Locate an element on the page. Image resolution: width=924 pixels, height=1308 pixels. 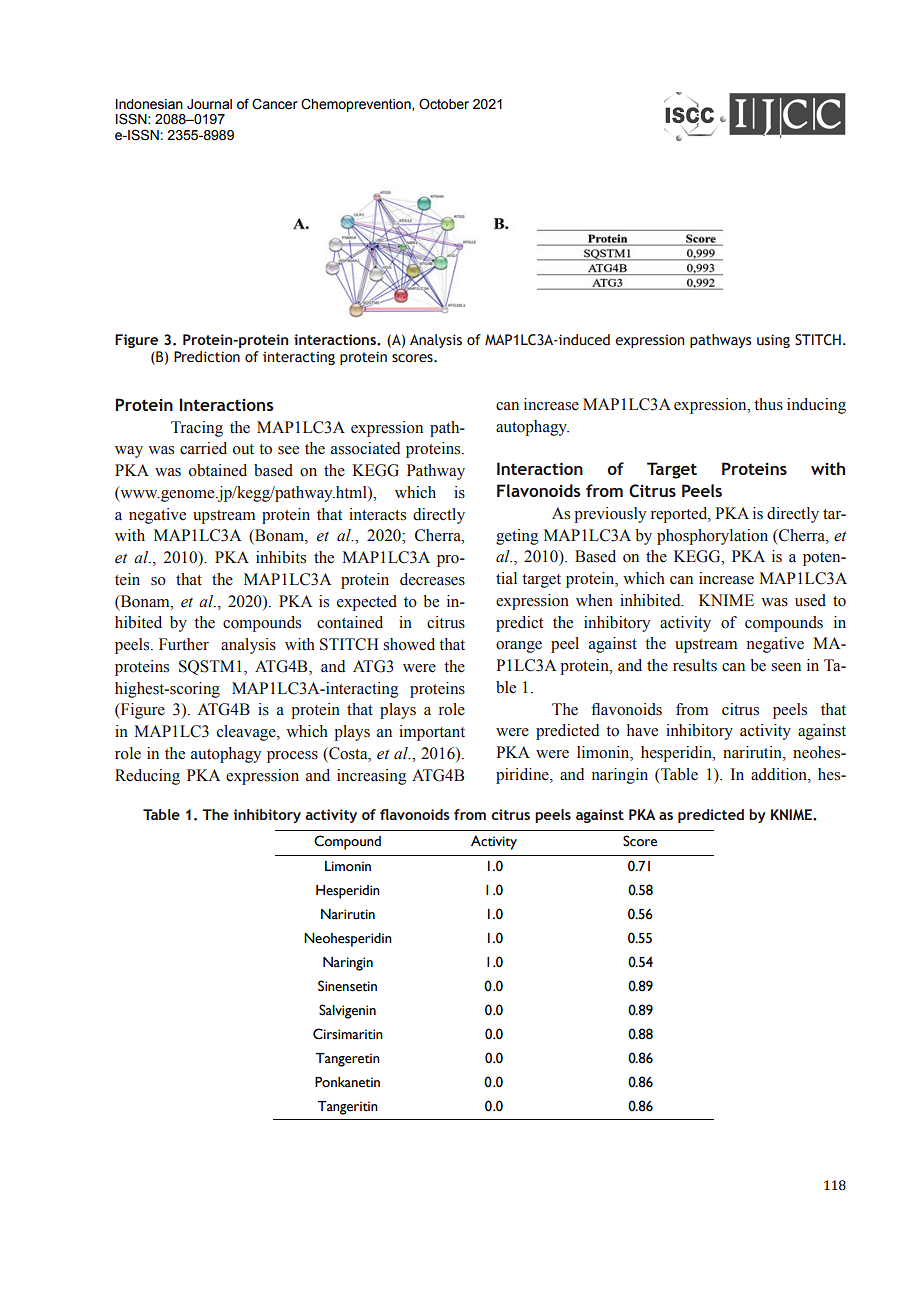
cleavage is located at coordinates (247, 733).
